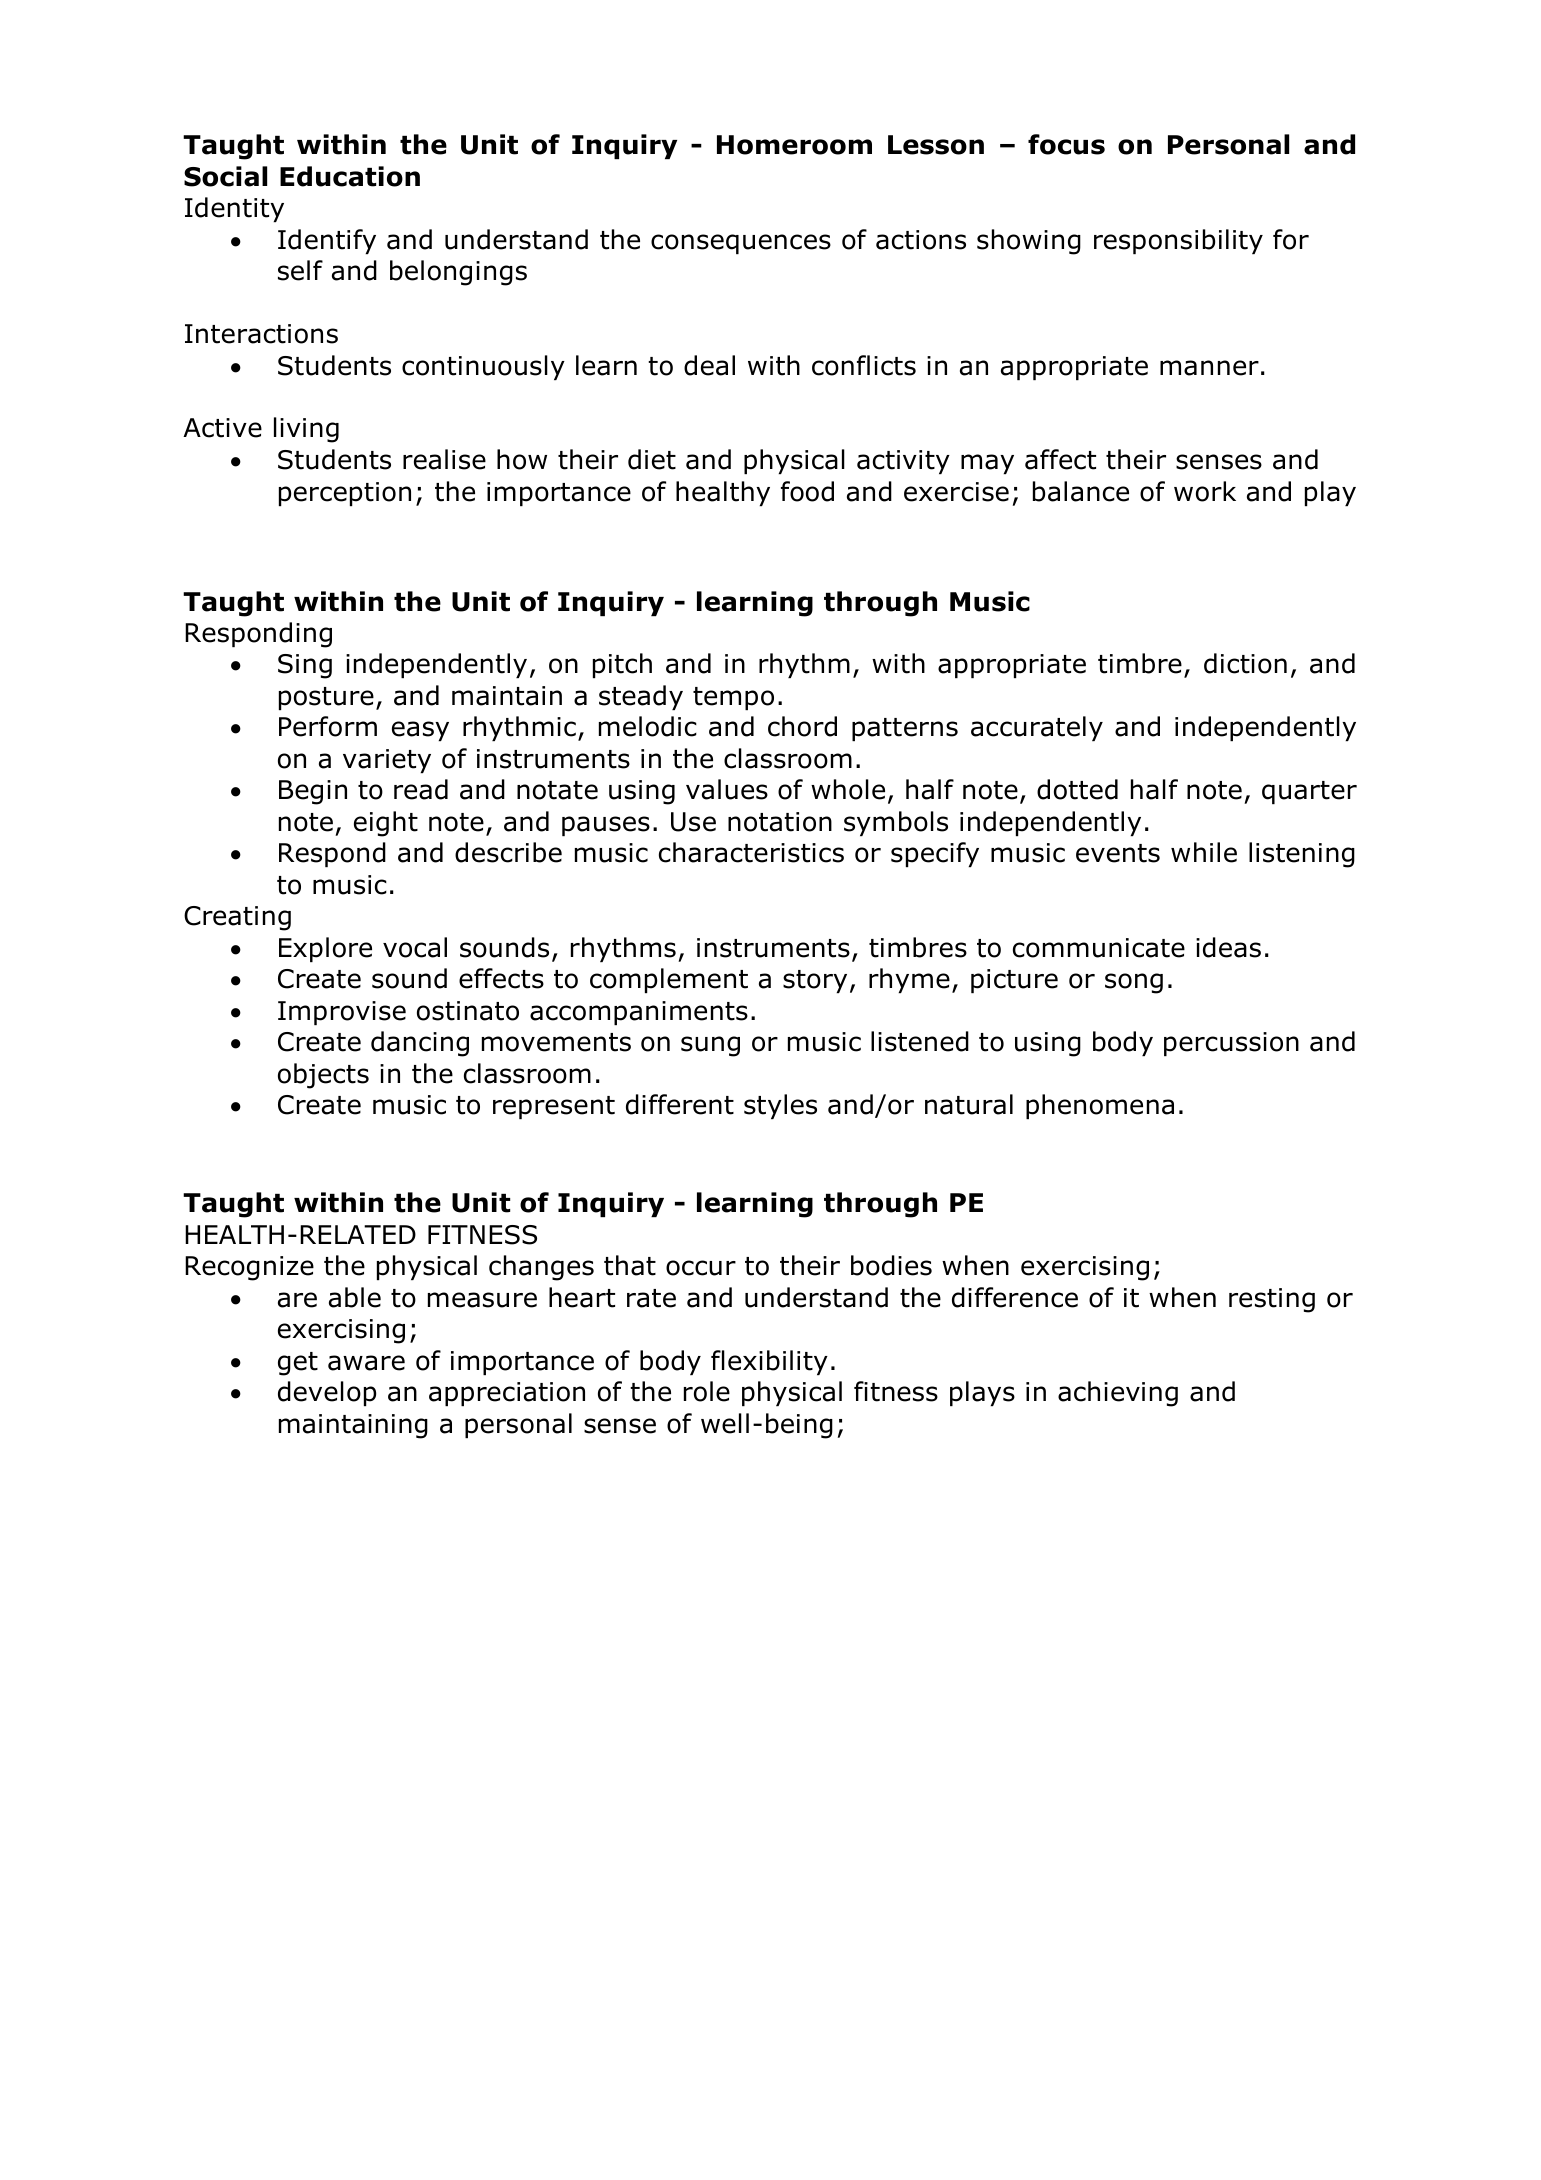 This screenshot has width=1541, height=2180. What do you see at coordinates (350, 176) in the screenshot?
I see `Education` at bounding box center [350, 176].
